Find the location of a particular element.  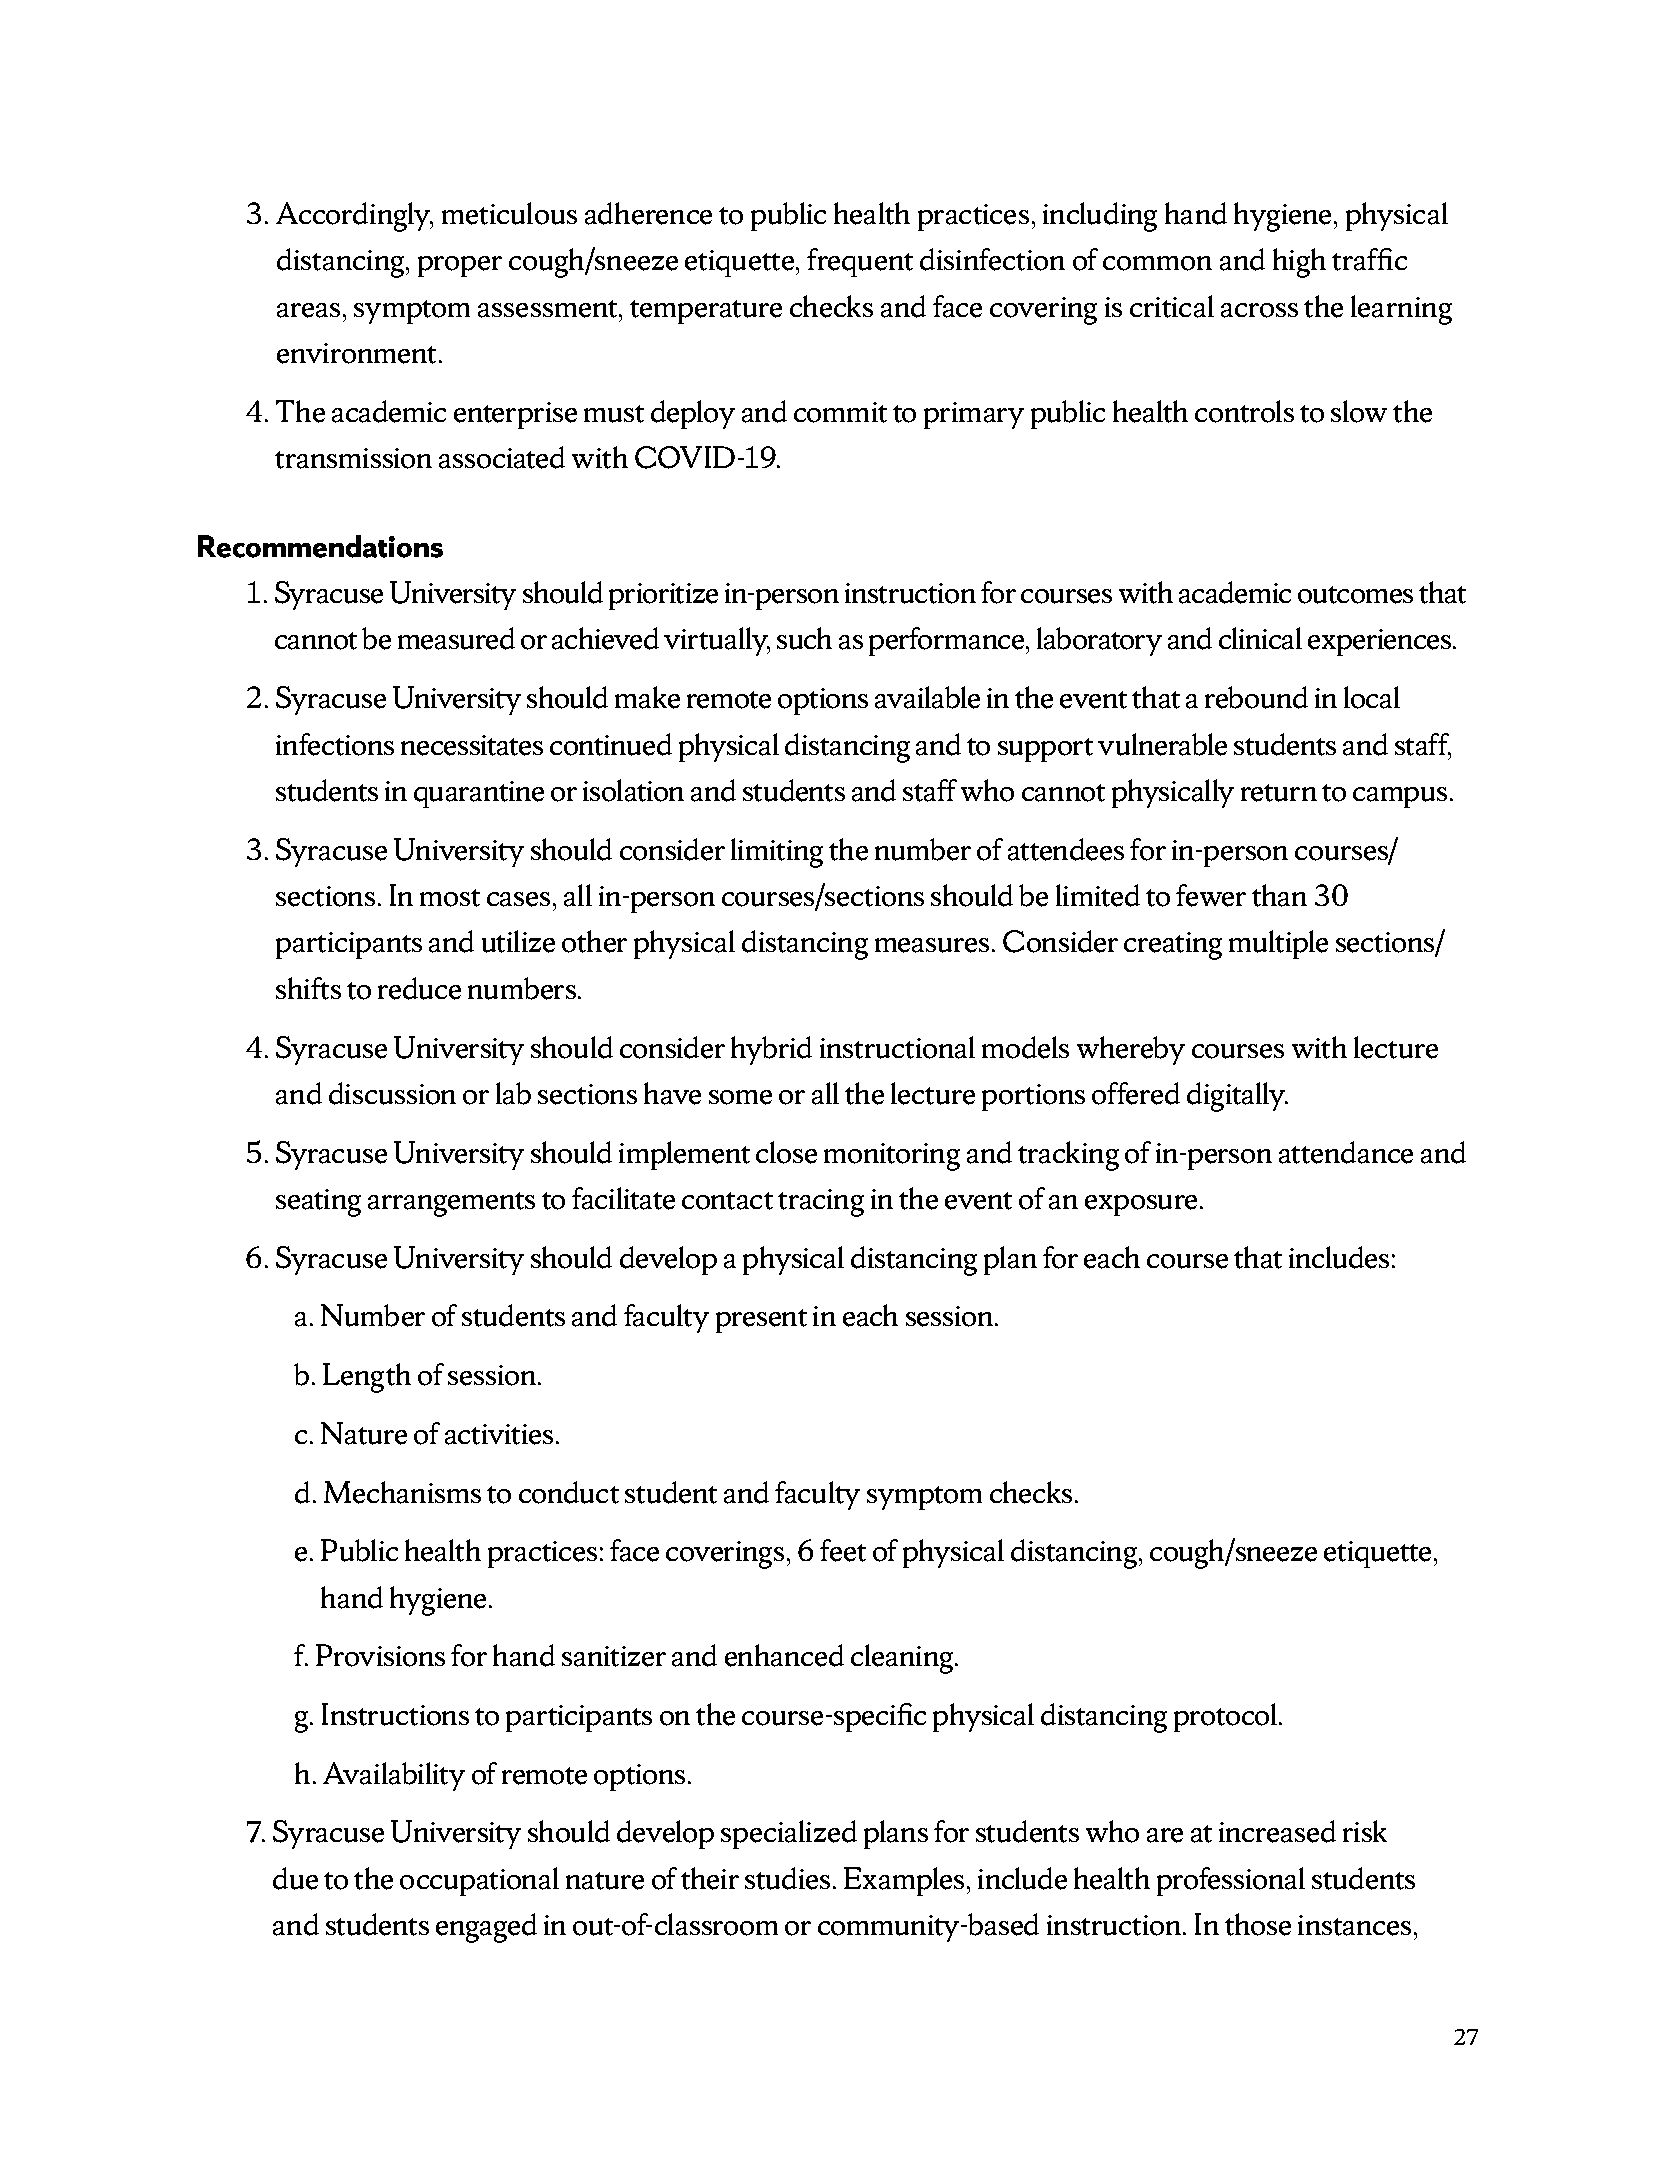

digitally is located at coordinates (1237, 1097).
